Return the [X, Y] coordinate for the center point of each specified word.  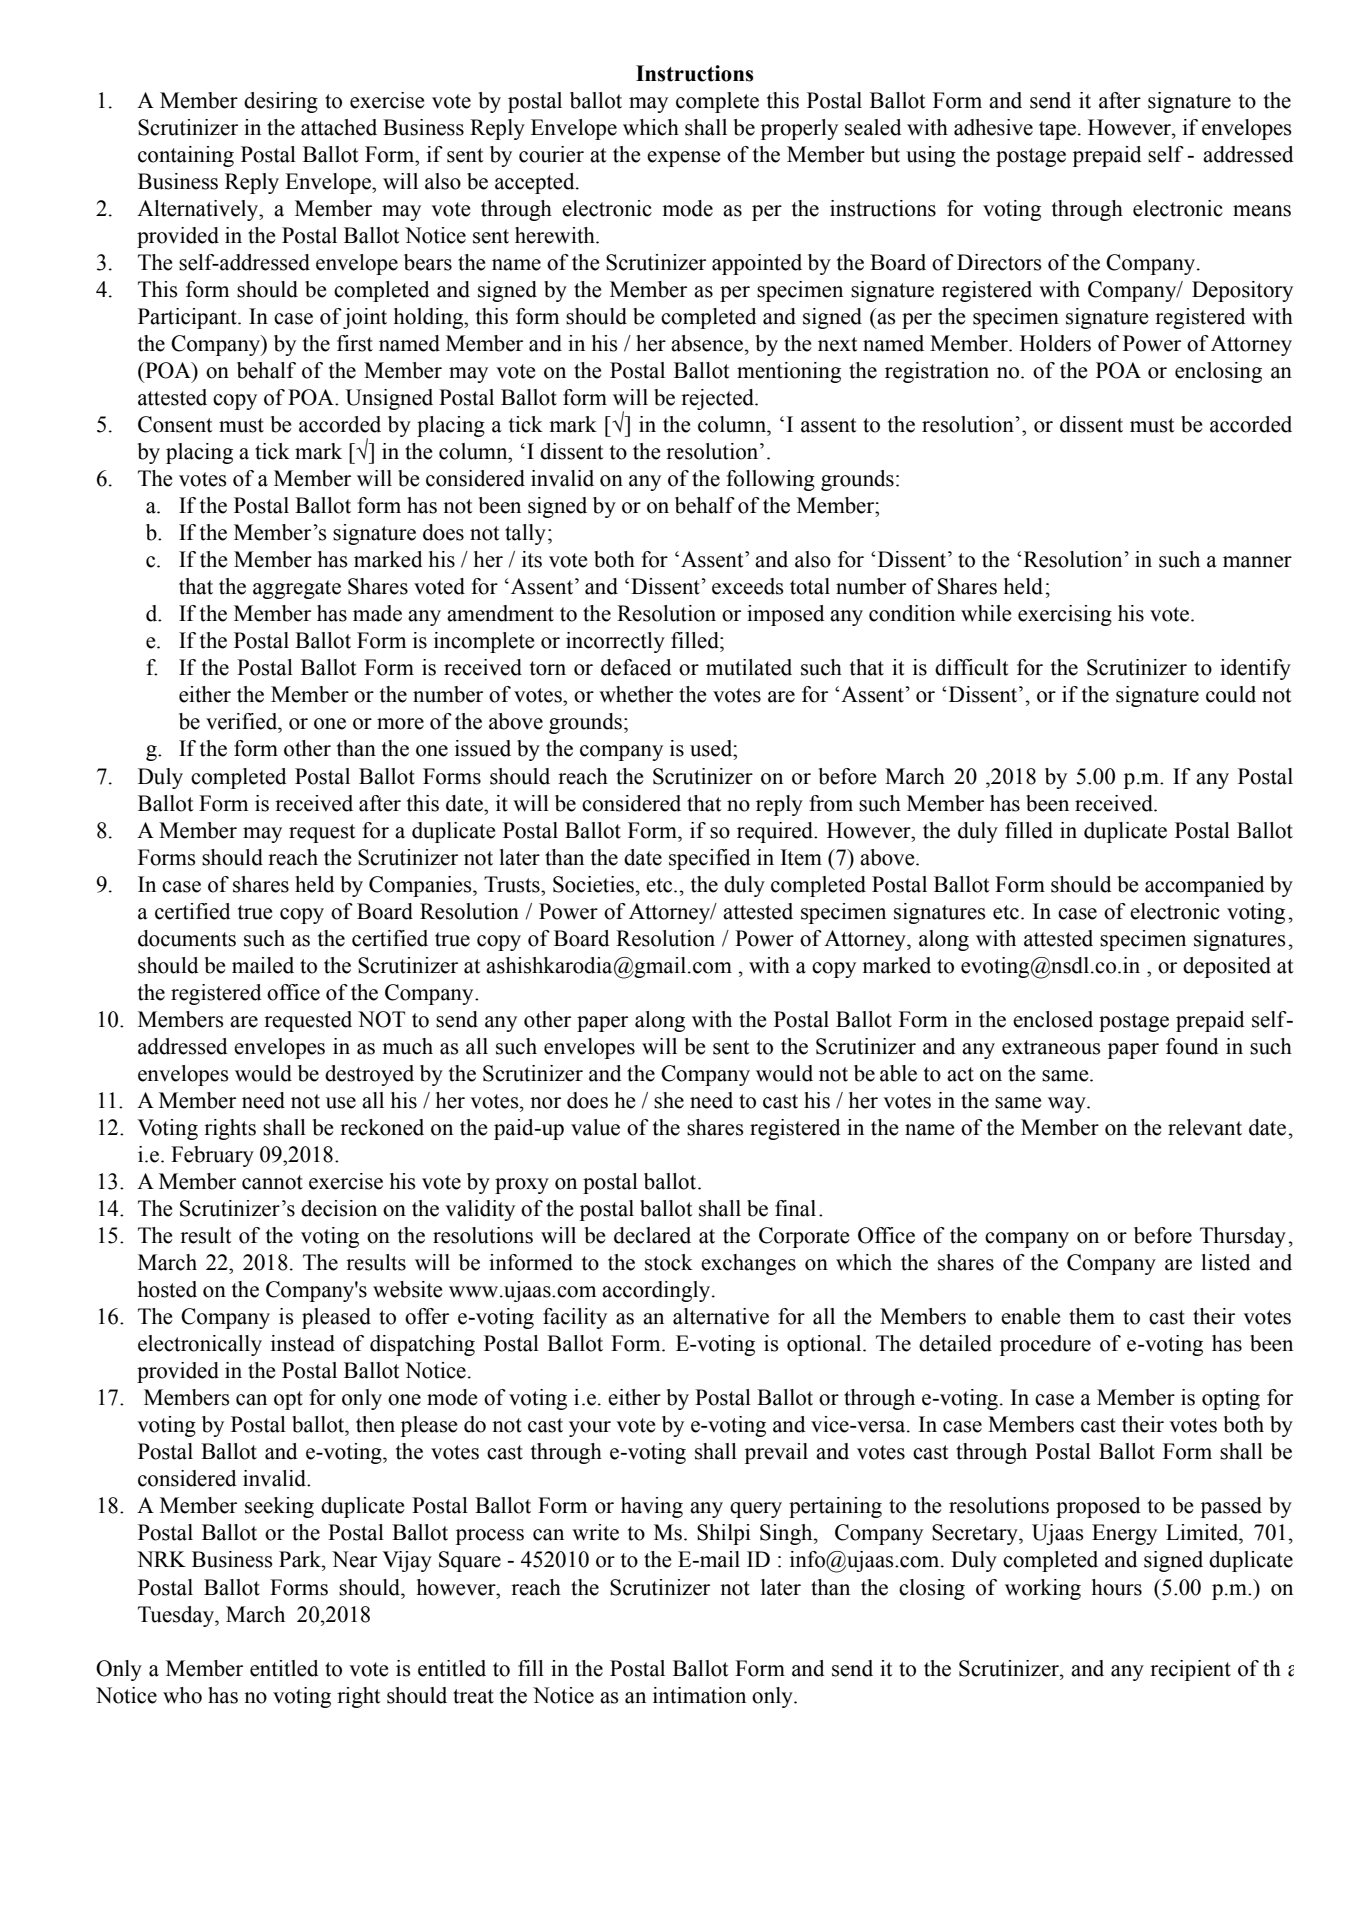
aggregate [297, 589]
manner [1257, 562]
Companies [421, 886]
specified [710, 859]
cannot [272, 1182]
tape [1057, 130]
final [795, 1208]
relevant [1205, 1127]
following [770, 480]
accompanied [1205, 886]
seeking [279, 1507]
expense [684, 159]
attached [339, 127]
